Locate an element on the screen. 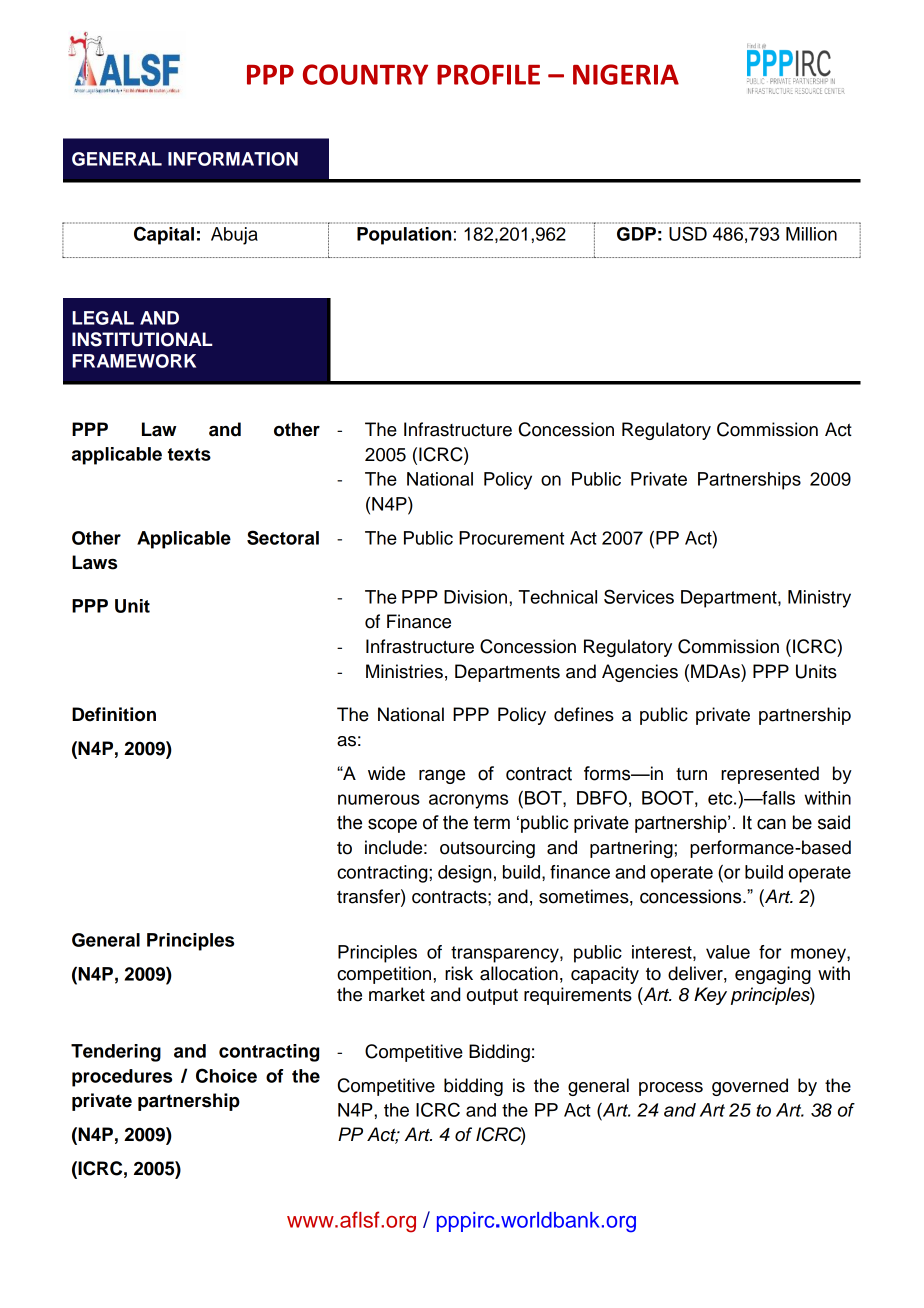 This screenshot has width=924, height=1308. Division is located at coordinates (475, 597).
